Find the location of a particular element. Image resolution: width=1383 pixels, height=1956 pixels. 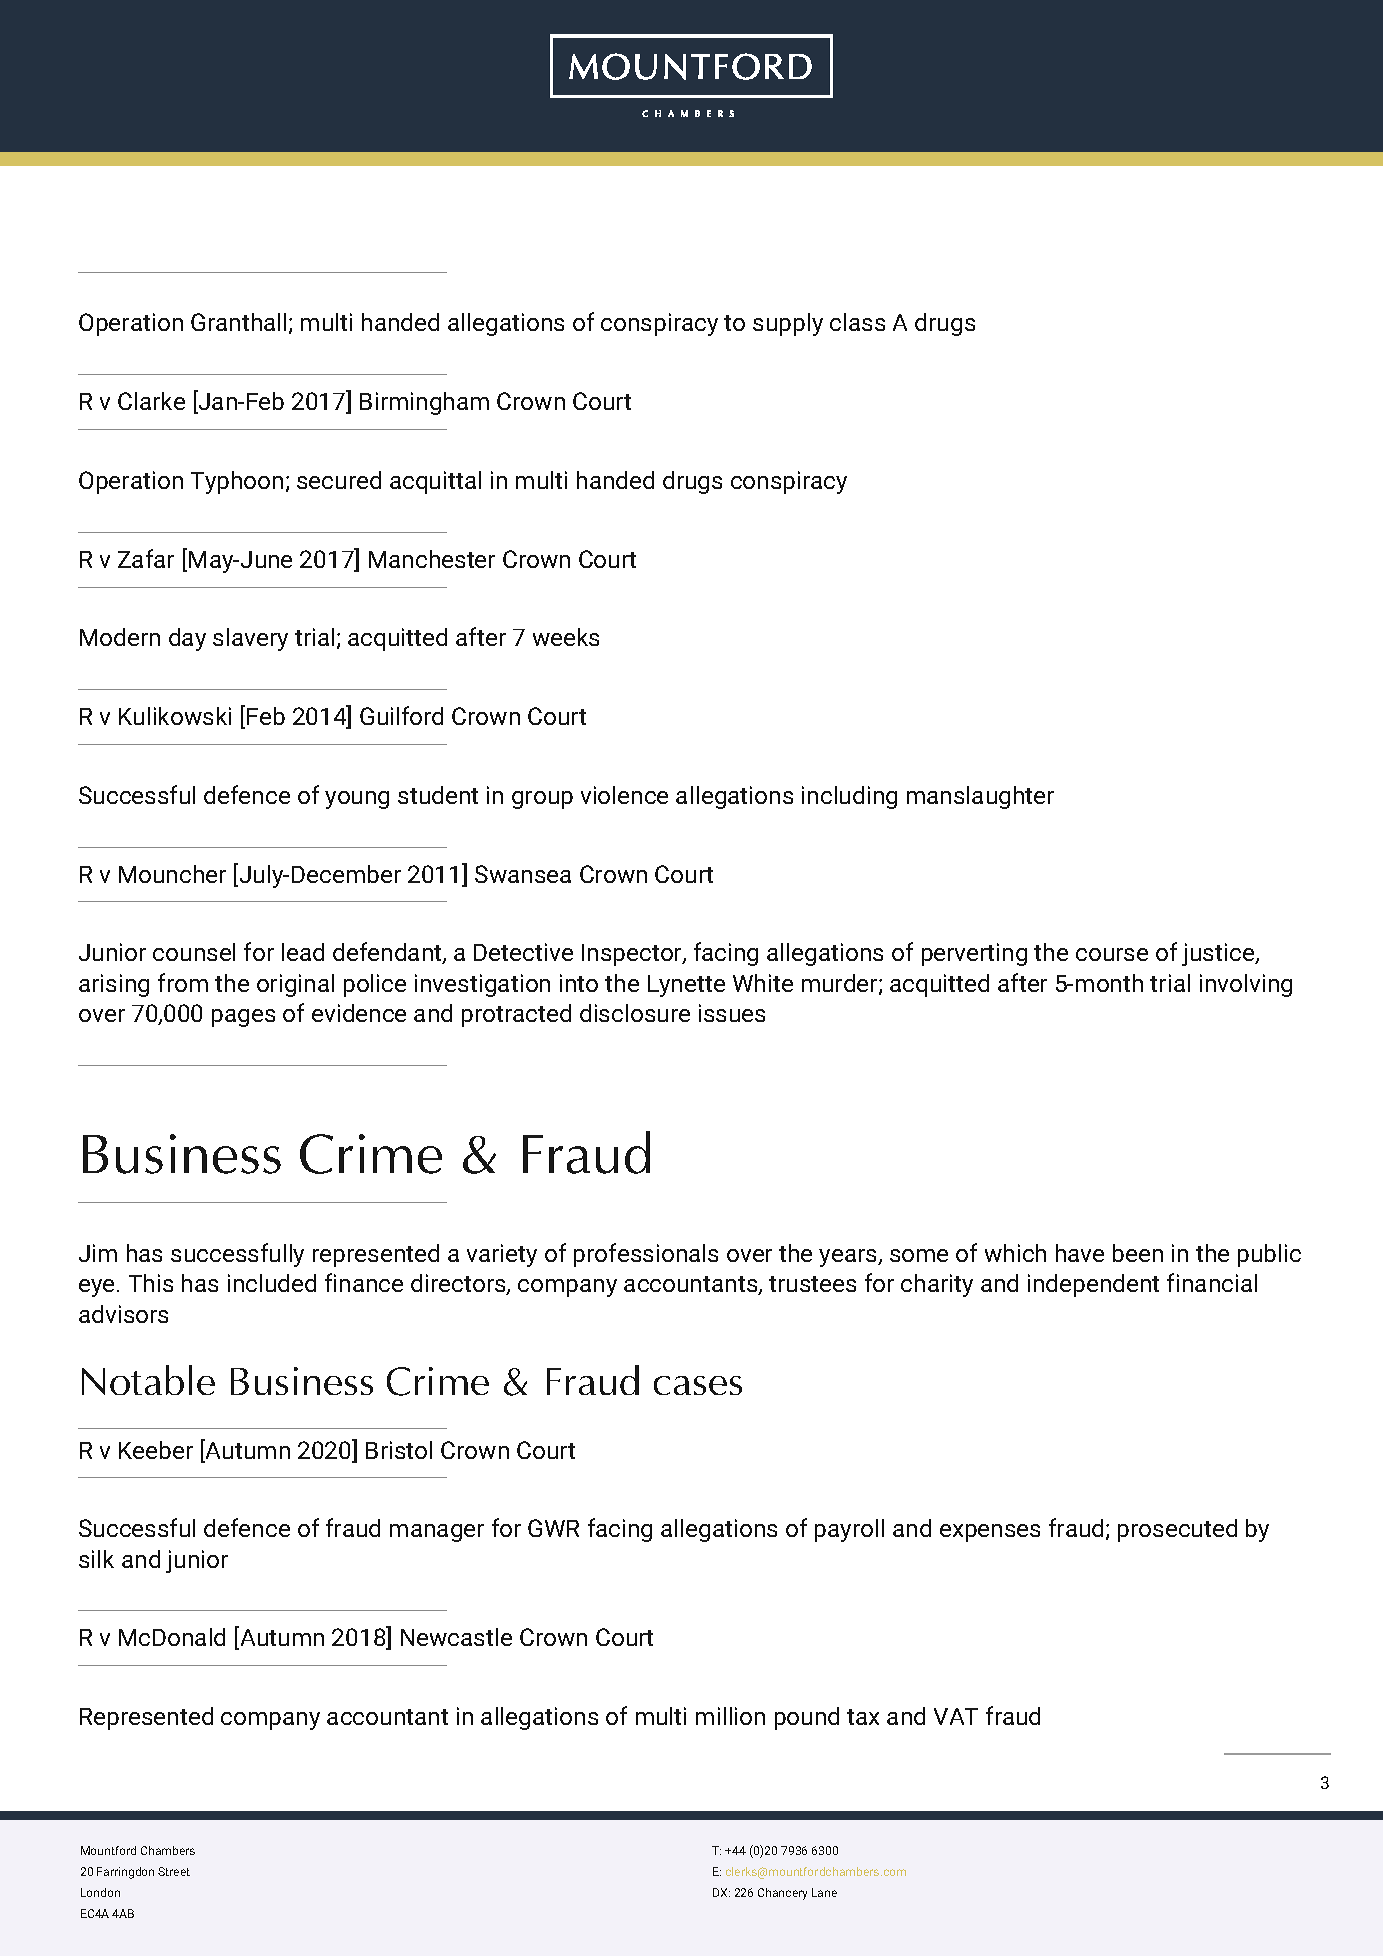

independent is located at coordinates (1093, 1285).
